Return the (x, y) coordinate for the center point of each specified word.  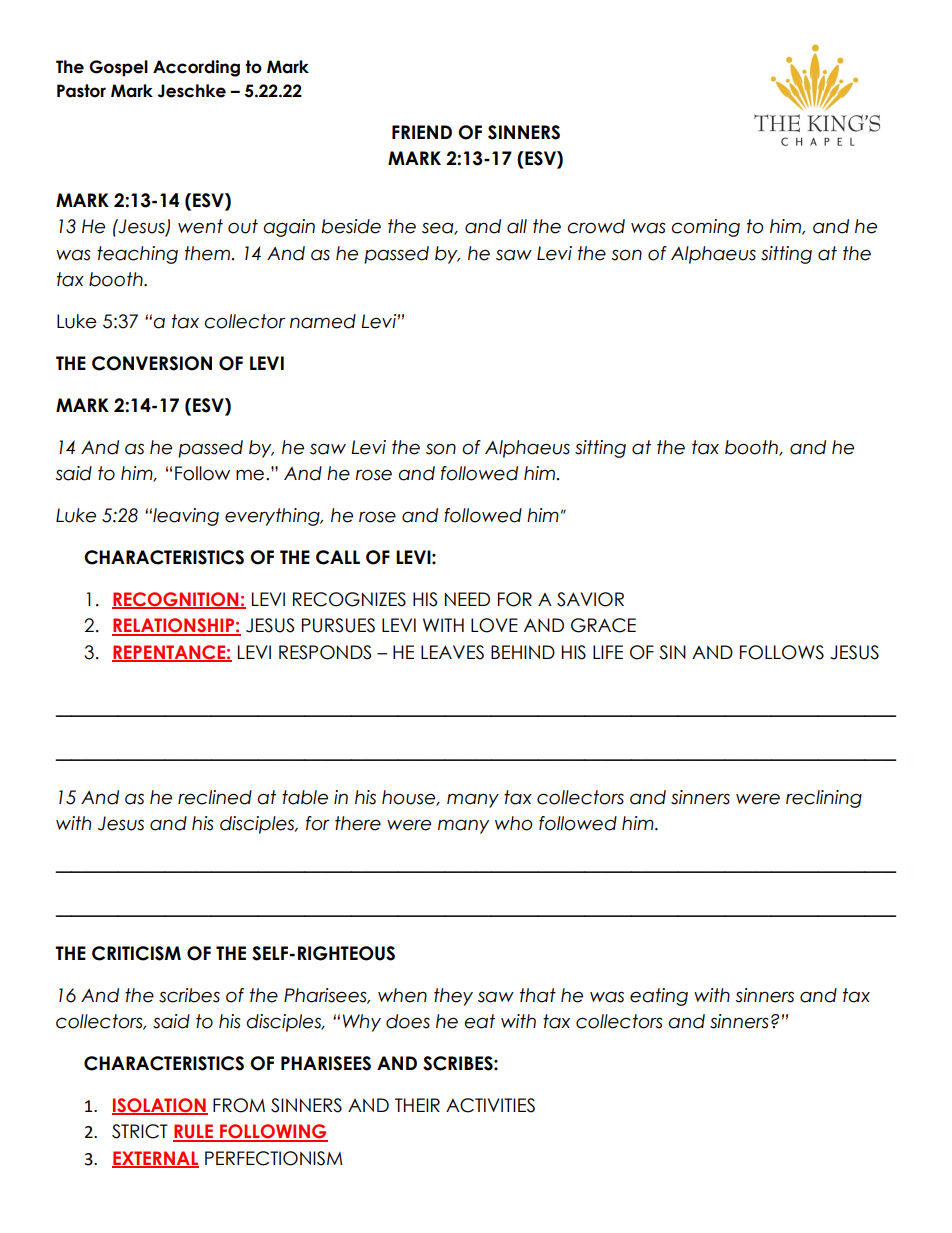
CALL (338, 557)
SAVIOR (590, 599)
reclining (824, 799)
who (514, 823)
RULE (194, 1132)
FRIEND (422, 132)
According (196, 68)
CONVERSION (152, 363)
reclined (215, 797)
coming (705, 228)
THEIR (417, 1105)
